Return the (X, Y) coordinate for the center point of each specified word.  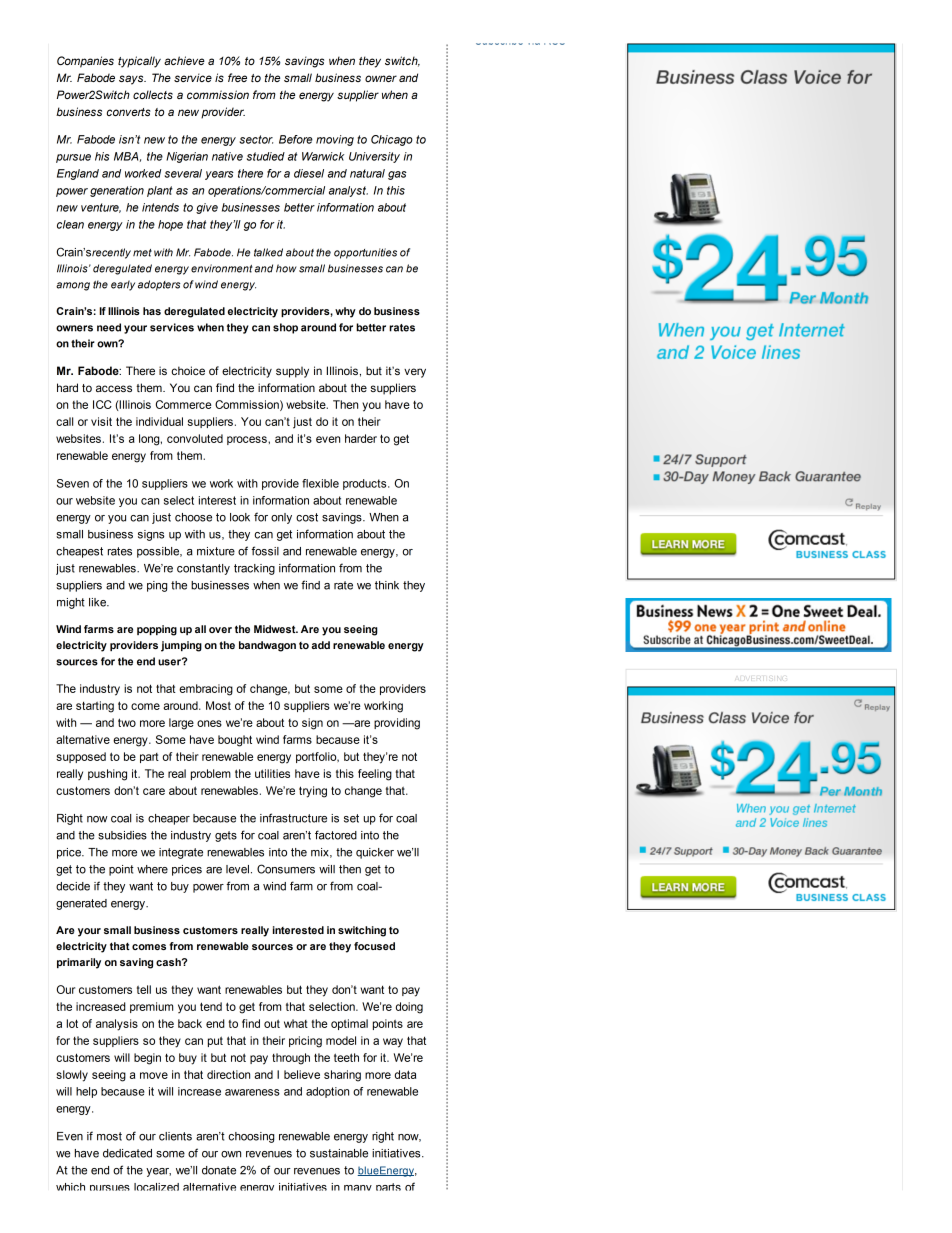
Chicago (392, 140)
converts (129, 112)
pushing (107, 775)
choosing (251, 1137)
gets (226, 836)
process (248, 440)
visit (101, 421)
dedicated (127, 1153)
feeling (375, 775)
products (366, 484)
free (237, 77)
